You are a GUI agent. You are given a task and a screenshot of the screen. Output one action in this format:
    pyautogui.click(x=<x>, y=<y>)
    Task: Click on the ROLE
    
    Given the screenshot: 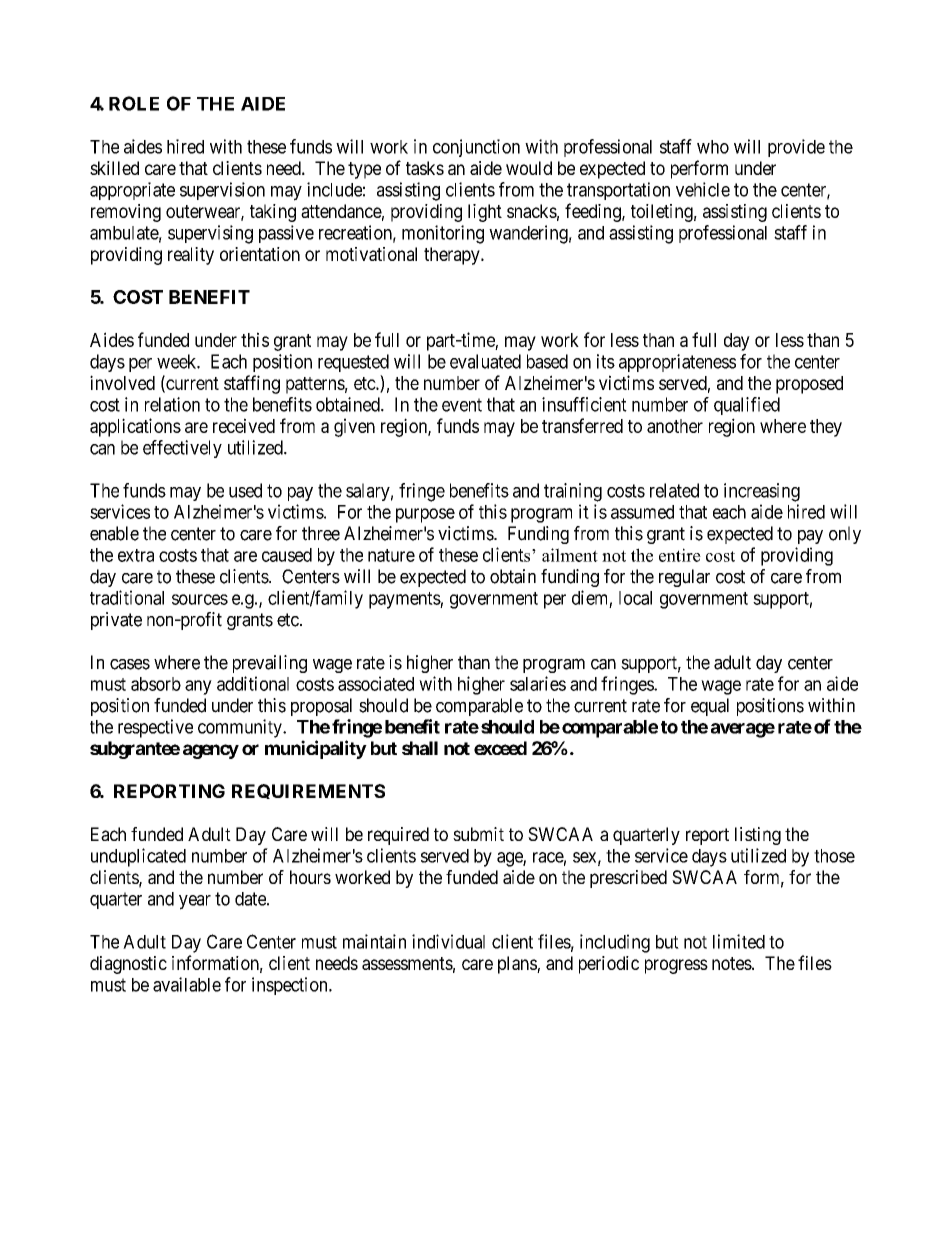 What is the action you would take?
    pyautogui.click(x=134, y=103)
